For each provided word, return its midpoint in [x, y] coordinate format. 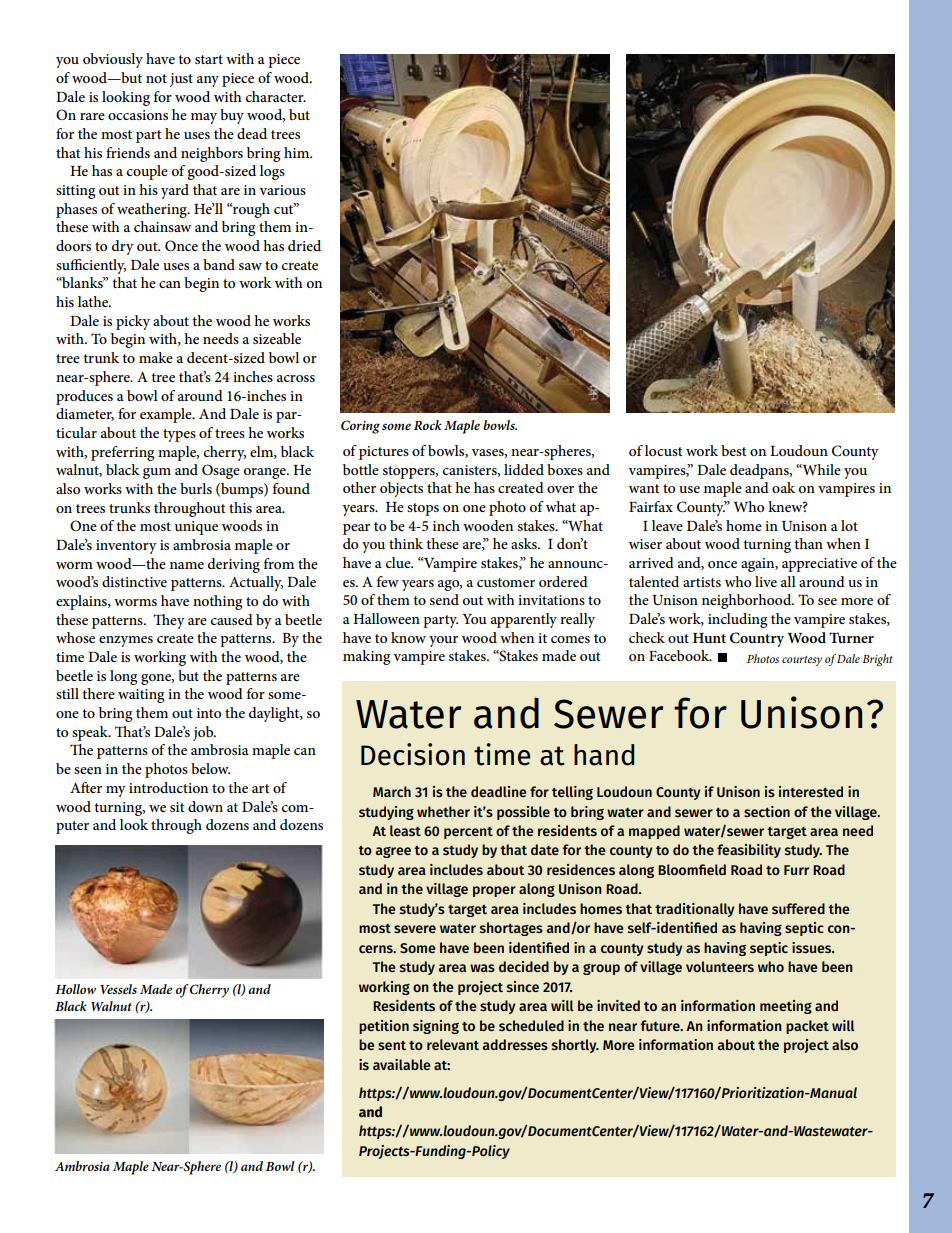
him [298, 152]
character [276, 96]
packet [807, 1027]
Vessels [118, 989]
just [181, 80]
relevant [453, 1044]
